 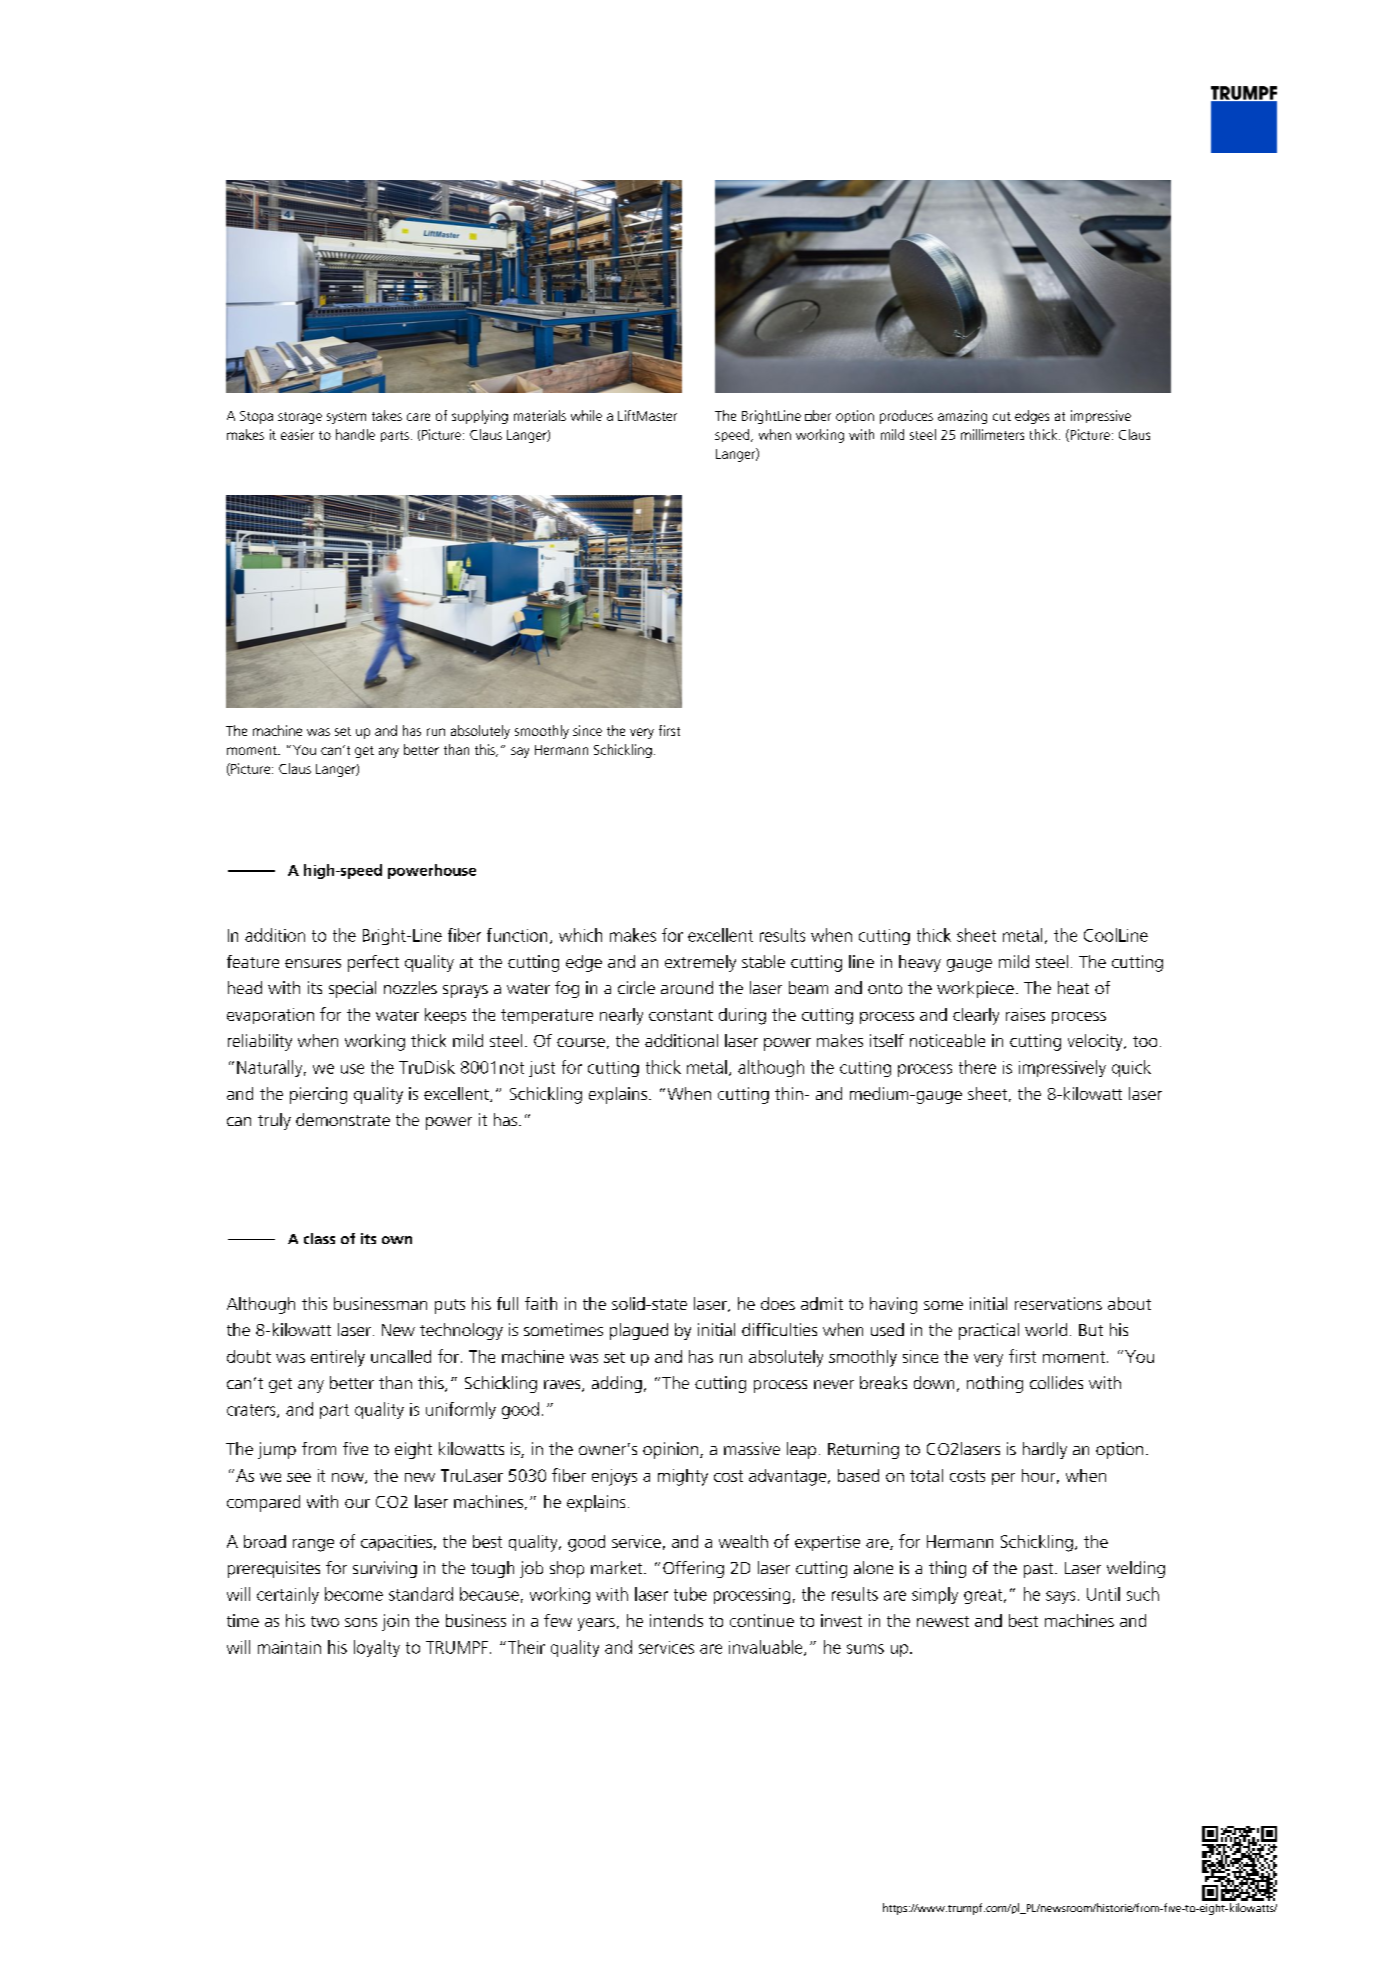 I want to click on amazing, so click(x=962, y=417).
